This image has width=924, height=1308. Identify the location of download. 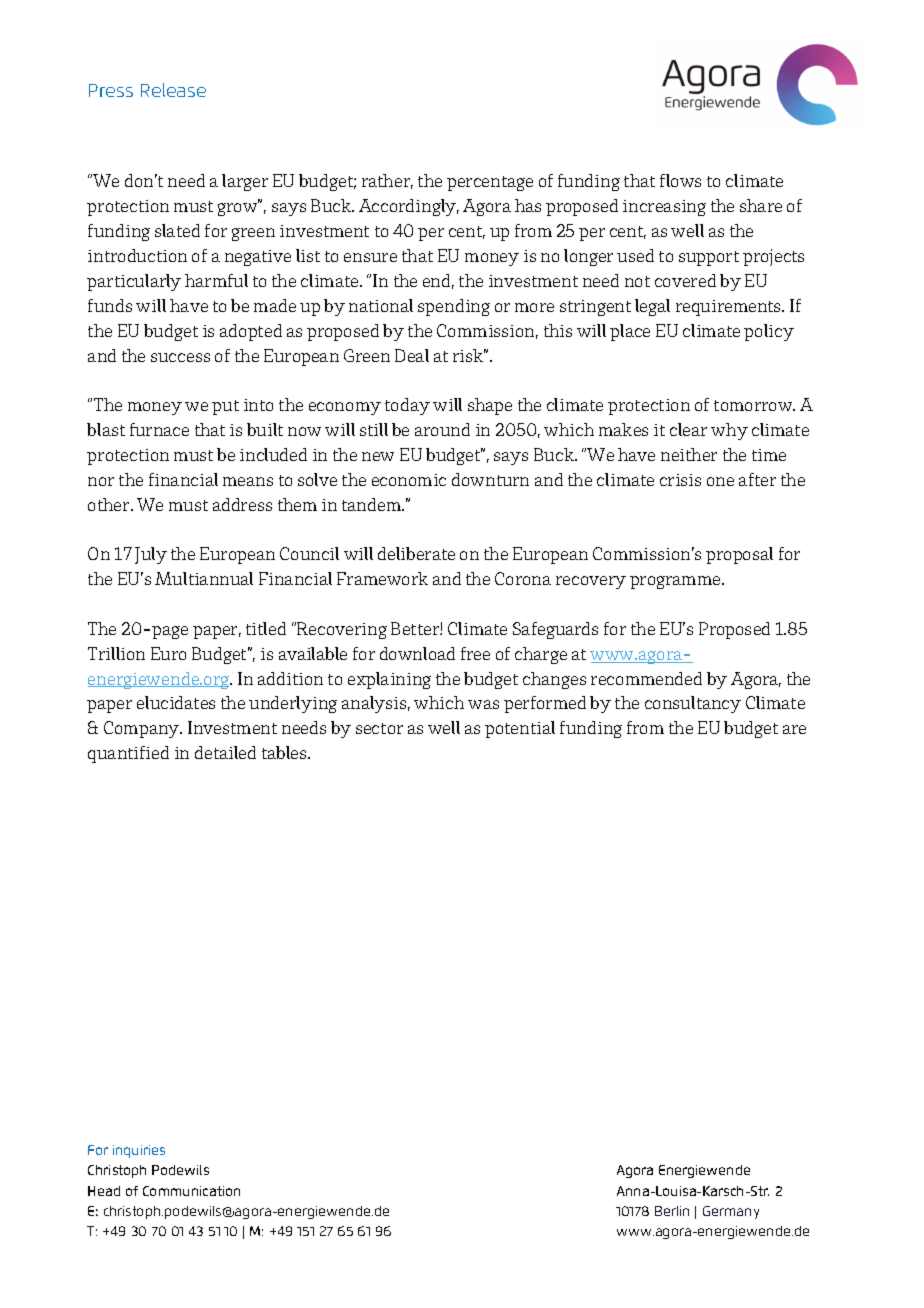
(417, 653).
